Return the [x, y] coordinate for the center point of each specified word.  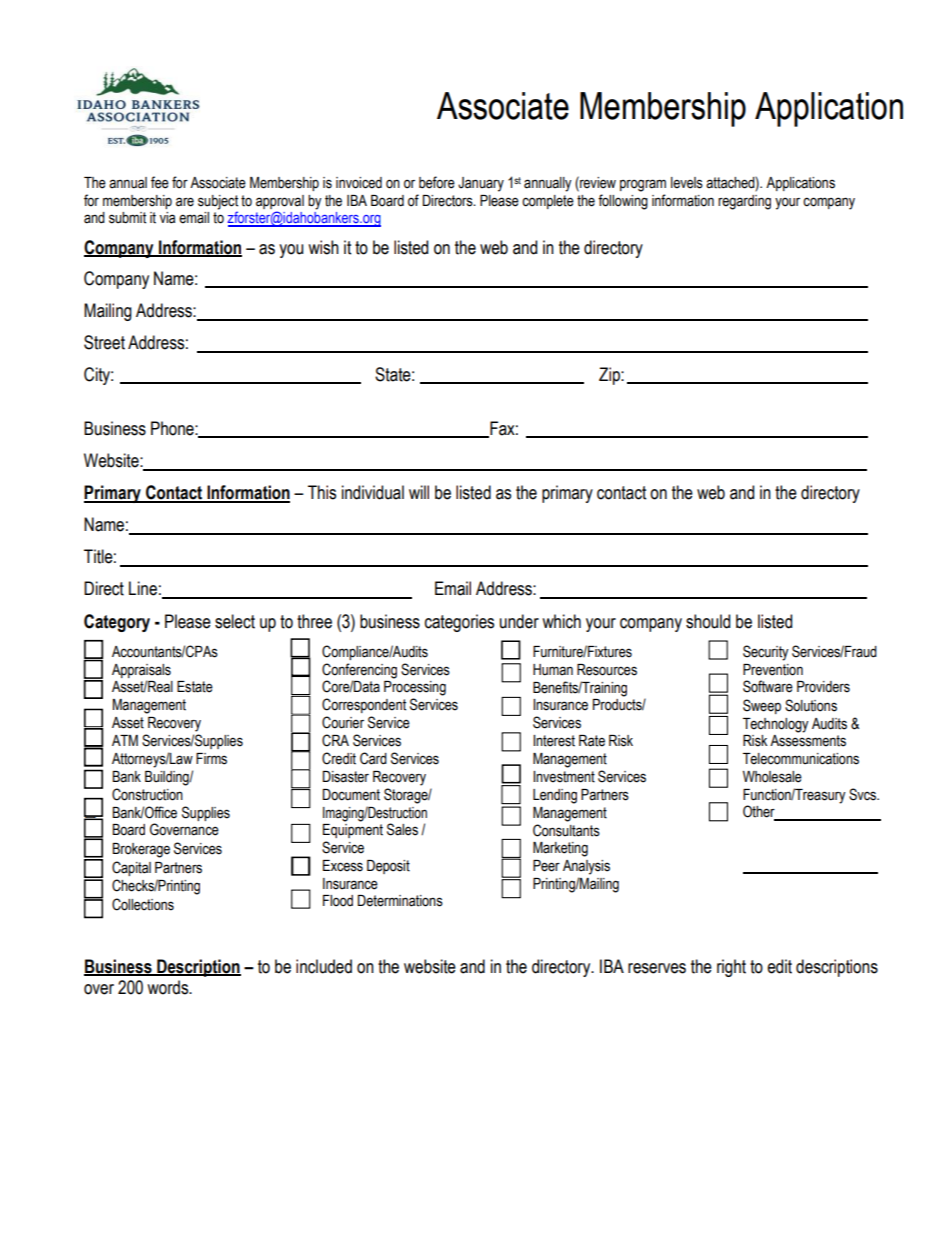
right [731, 968]
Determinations [400, 901]
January [481, 184]
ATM [125, 740]
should [708, 621]
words [169, 987]
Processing [415, 688]
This [322, 492]
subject [218, 202]
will [419, 492]
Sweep [762, 706]
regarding [744, 202]
